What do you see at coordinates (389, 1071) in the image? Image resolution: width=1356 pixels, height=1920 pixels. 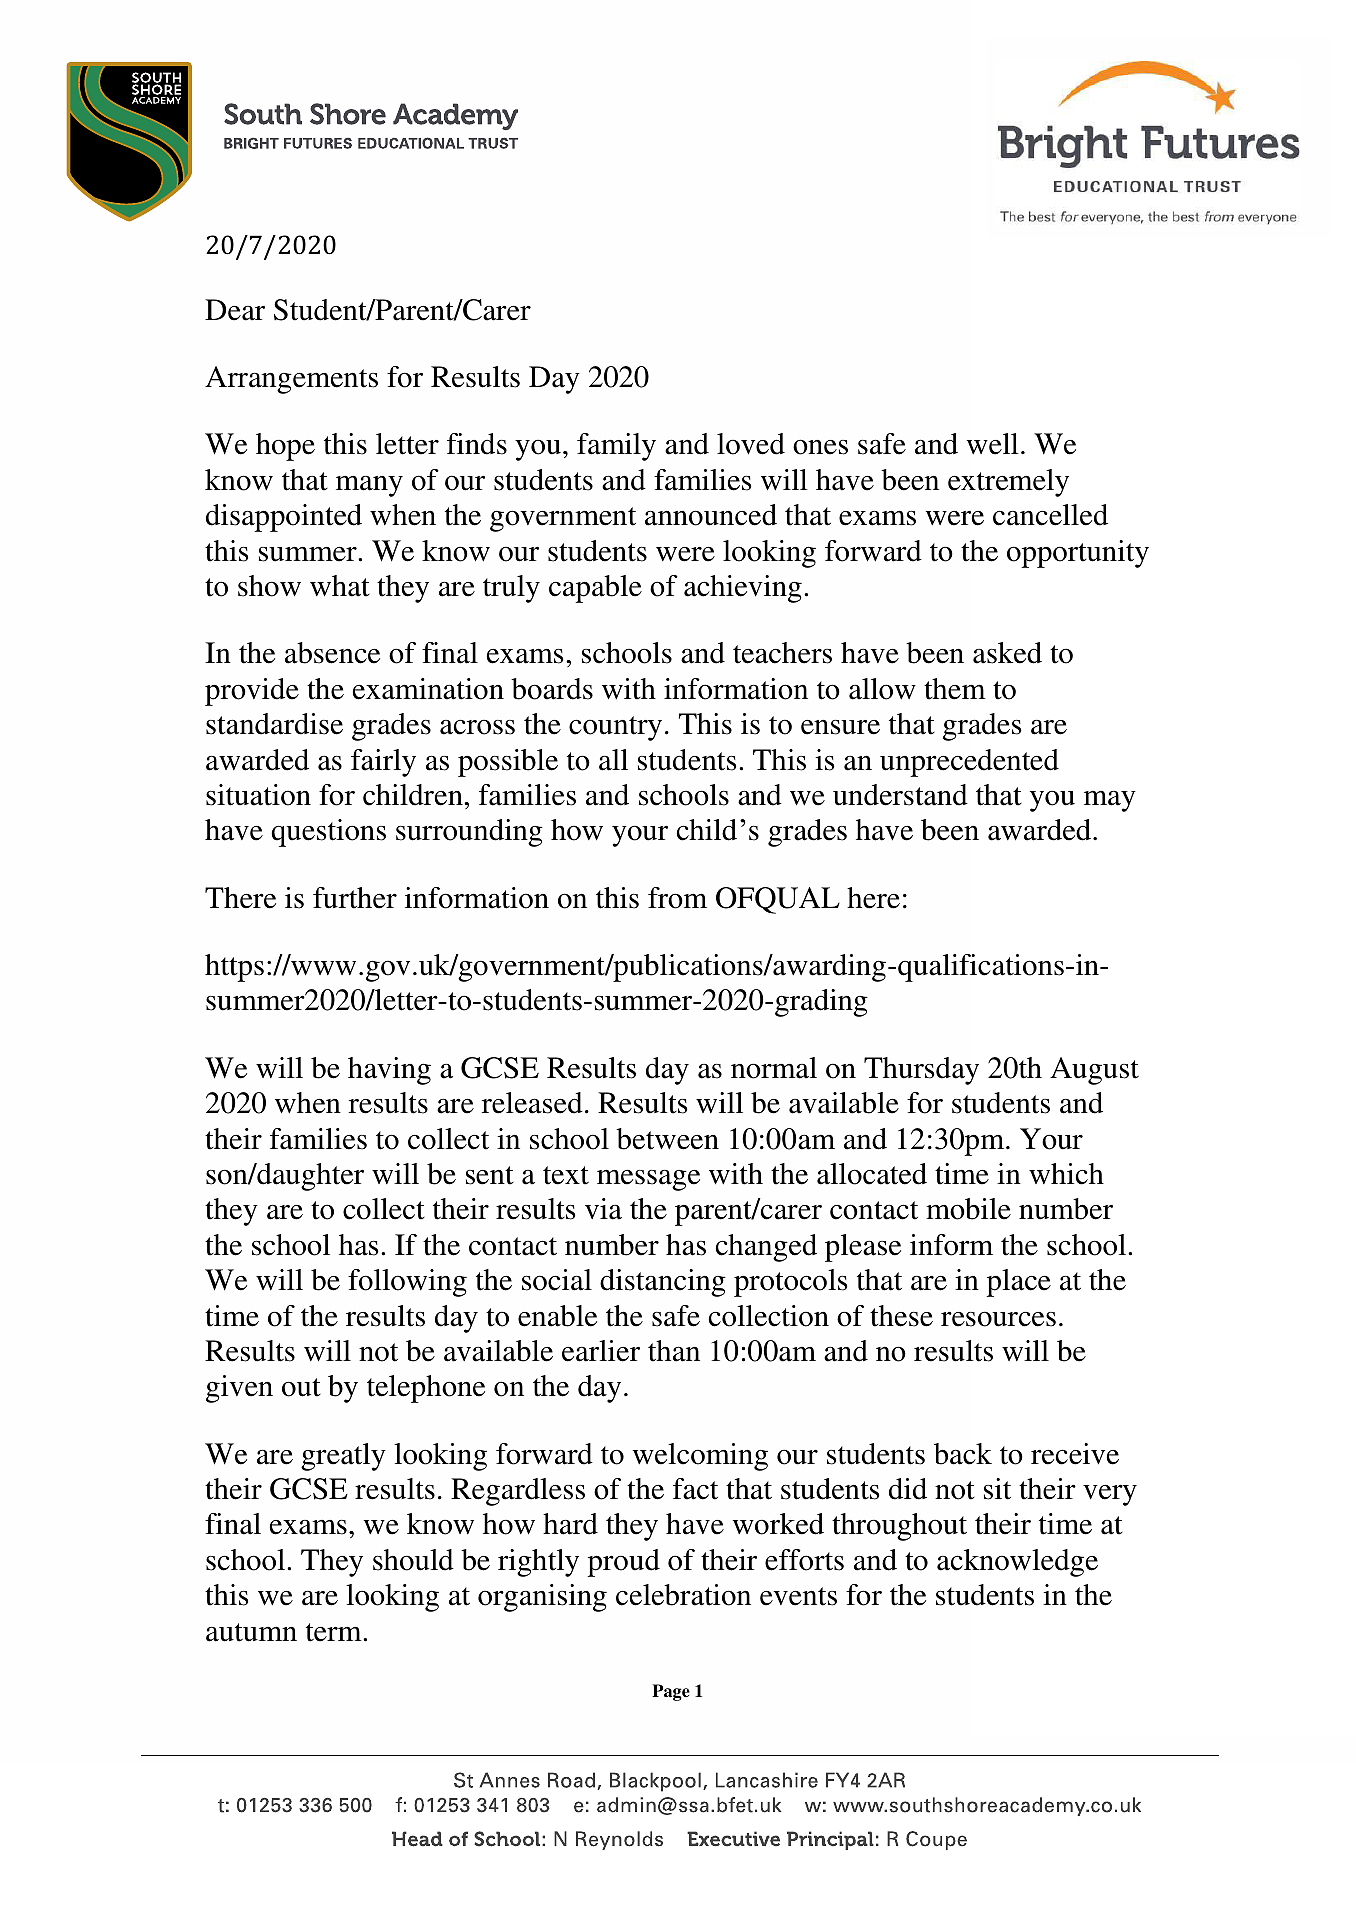 I see `having` at bounding box center [389, 1071].
